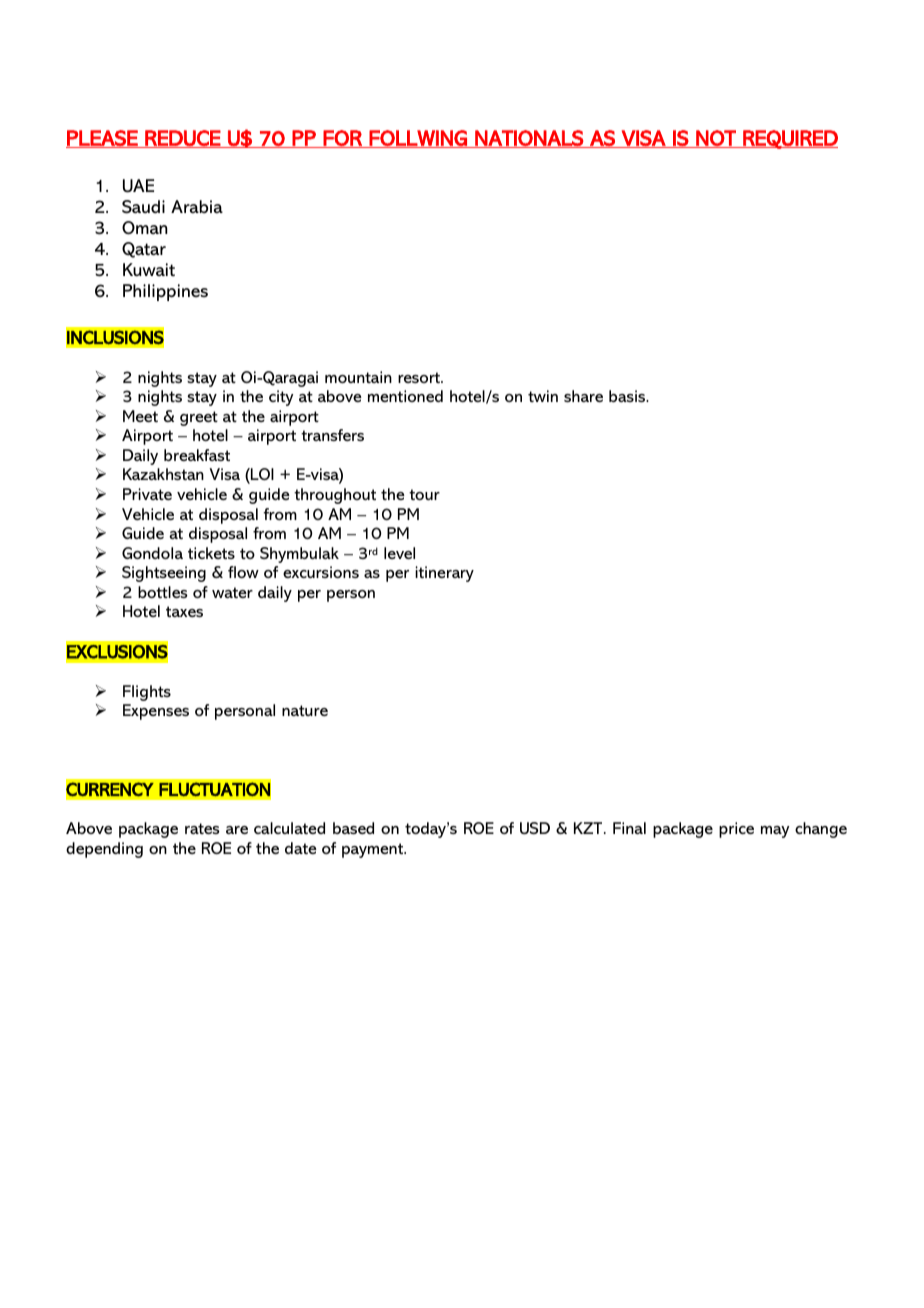 This document has width=924, height=1308. Describe the element at coordinates (399, 553) in the document. I see `level` at that location.
